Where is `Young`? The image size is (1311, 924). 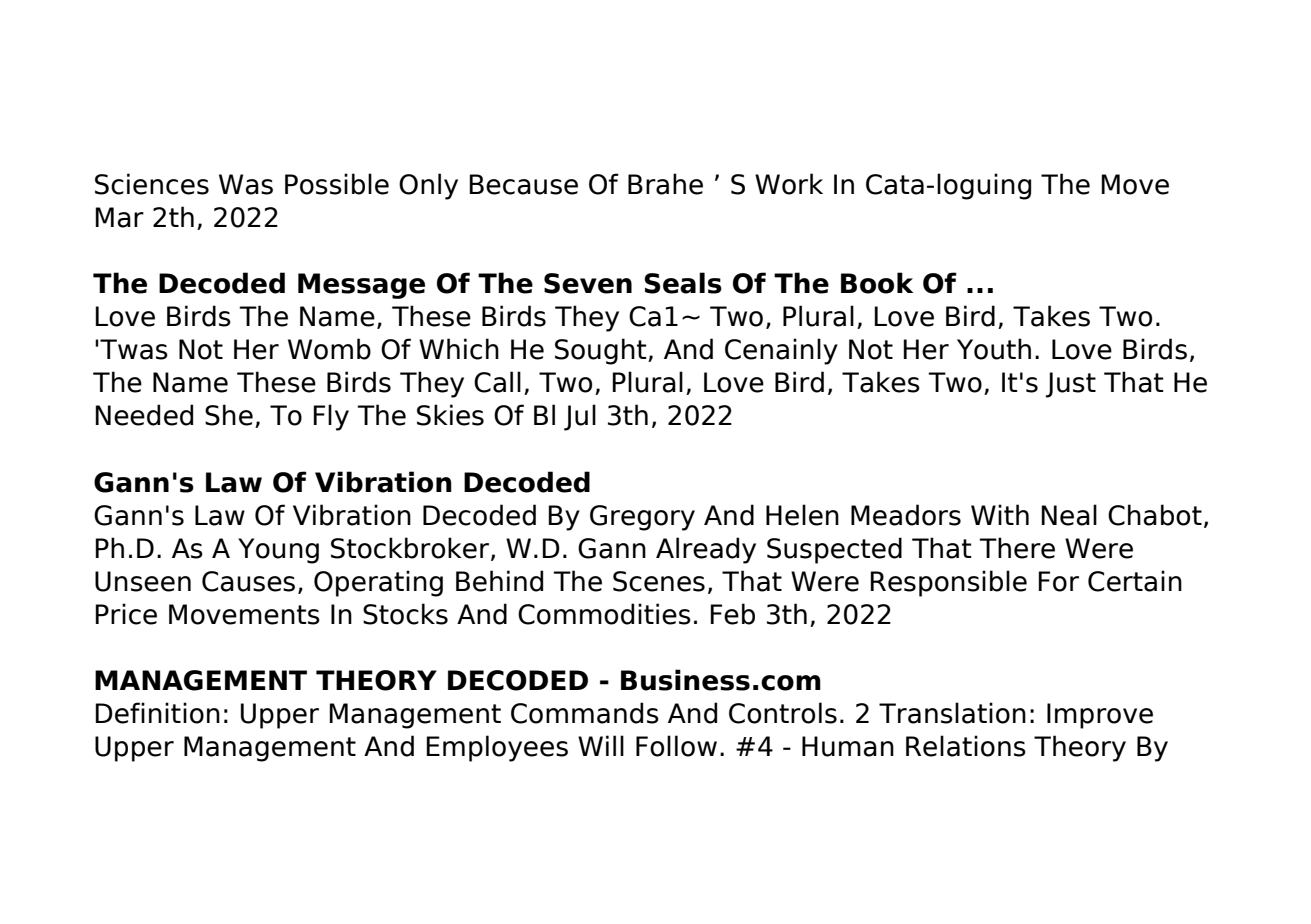
Young is located at coordinates (278, 551).
